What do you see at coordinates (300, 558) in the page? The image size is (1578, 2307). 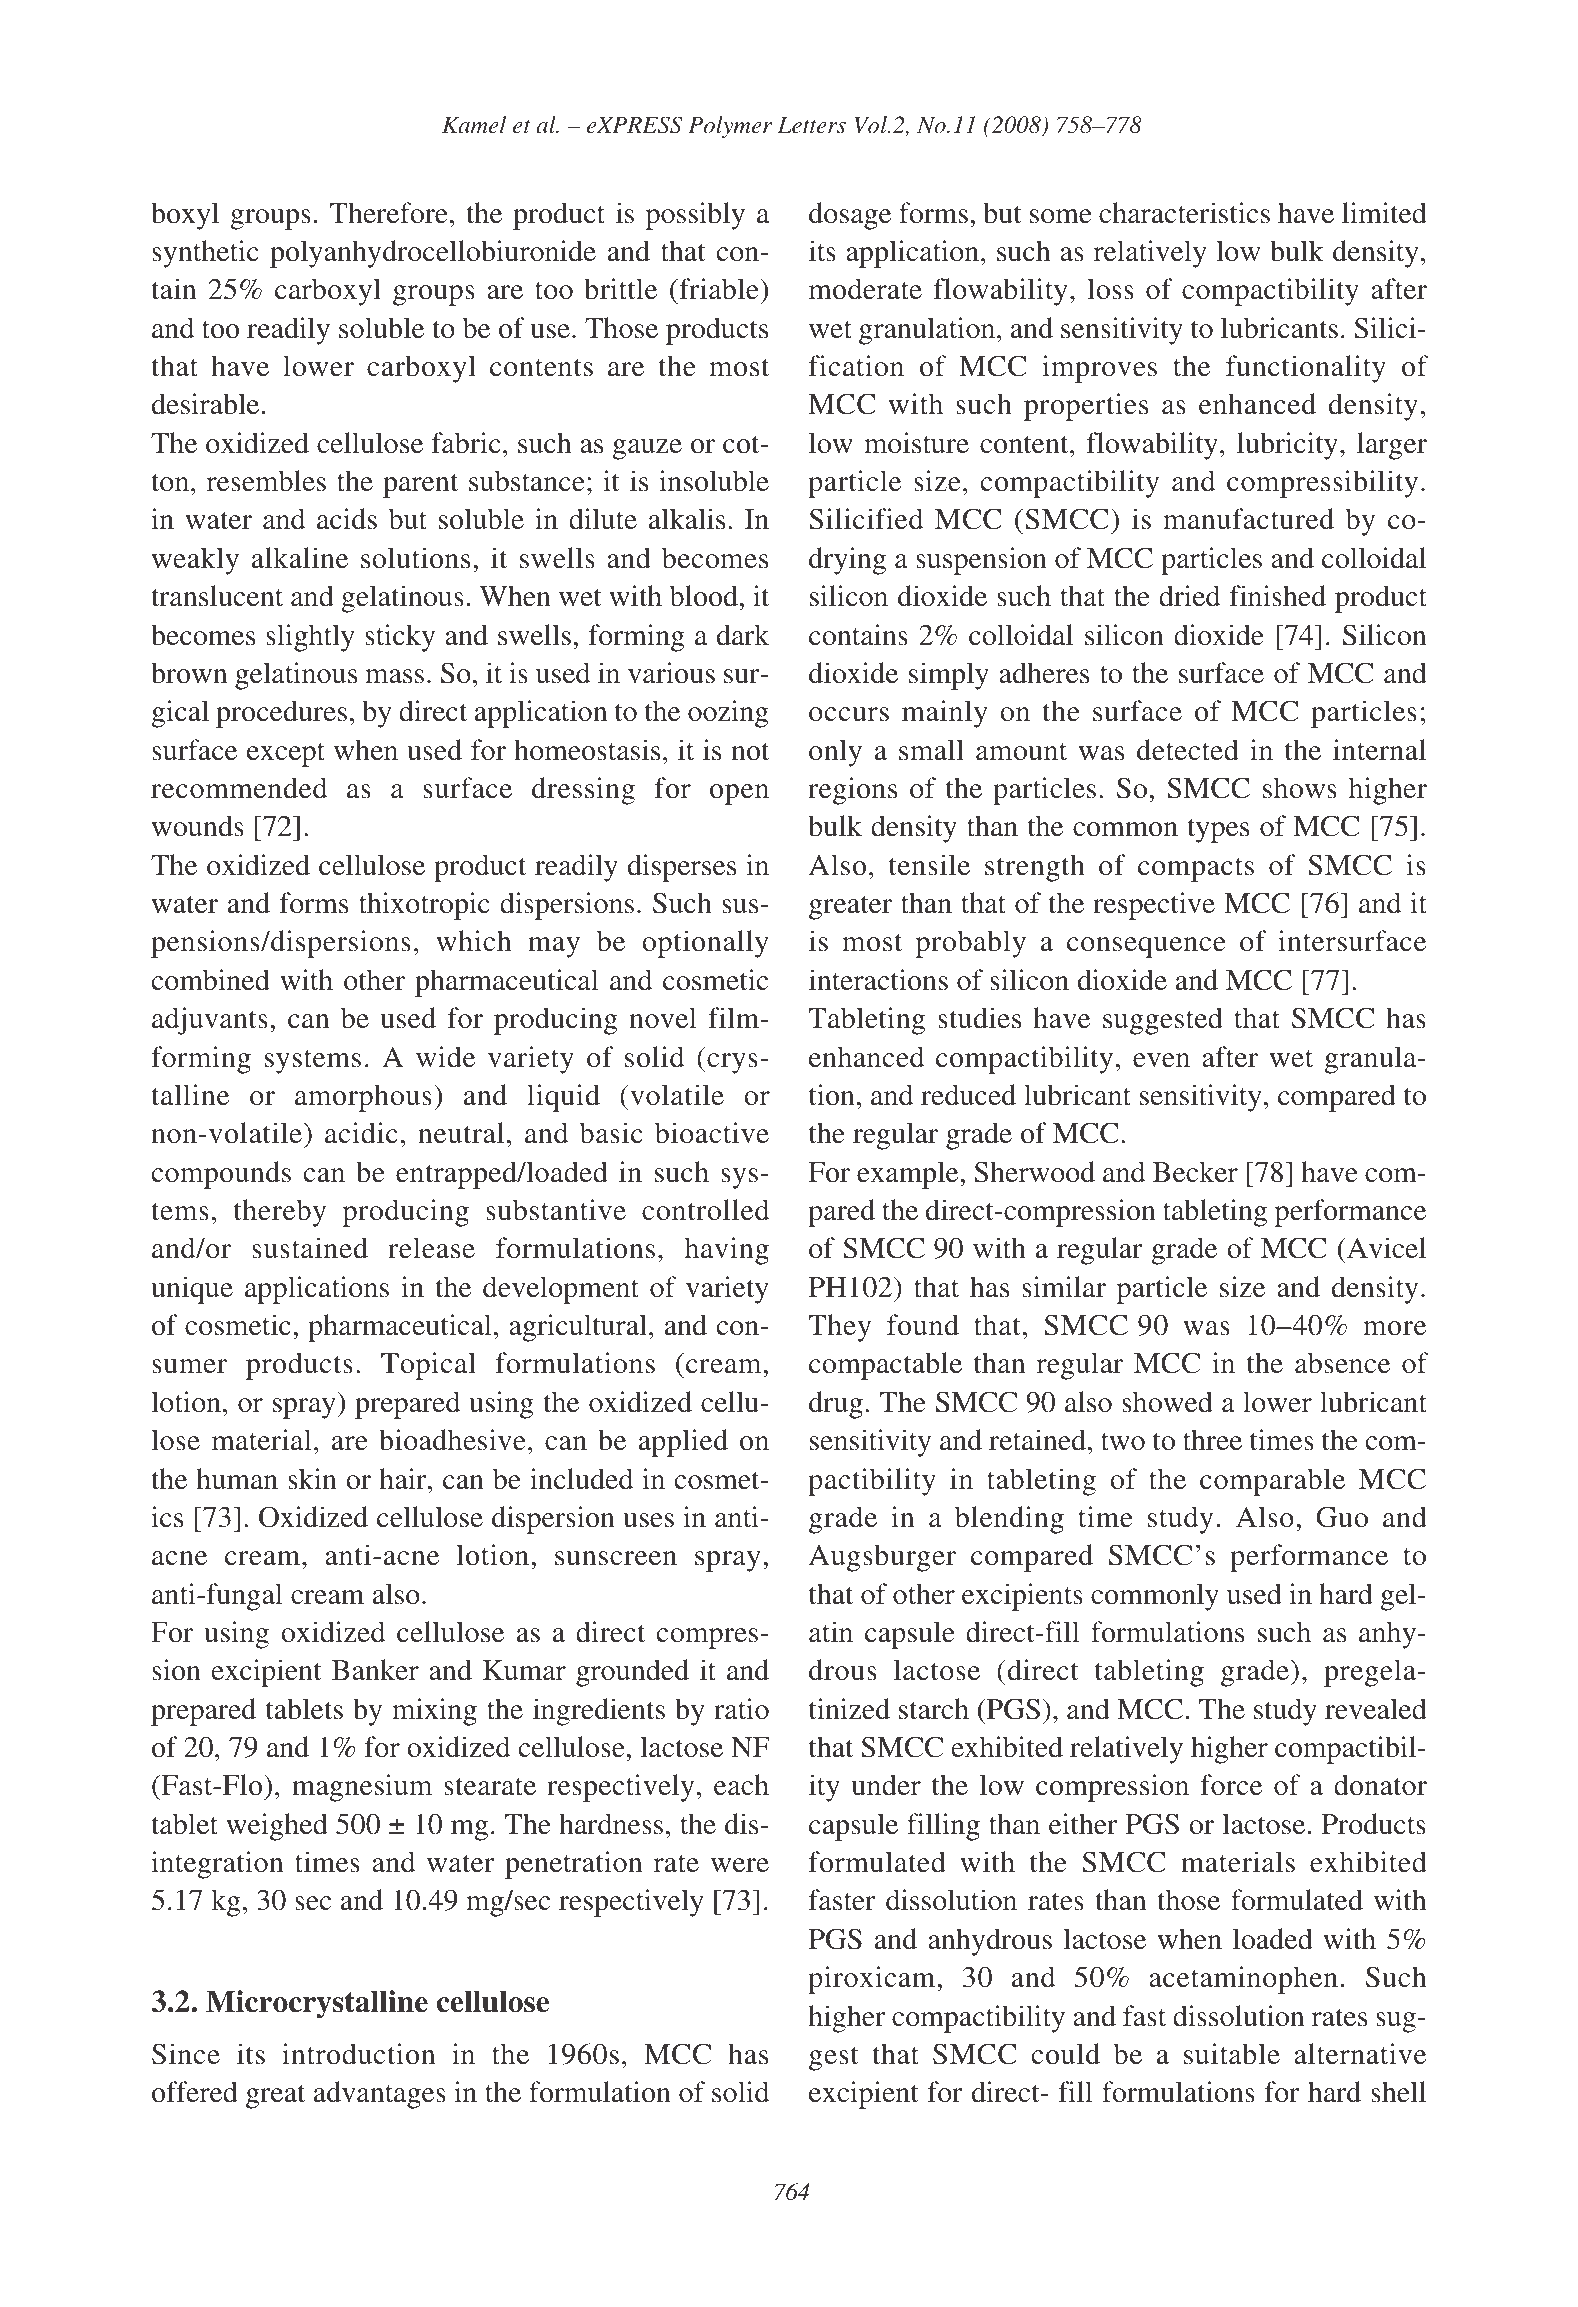 I see `alkaline` at bounding box center [300, 558].
